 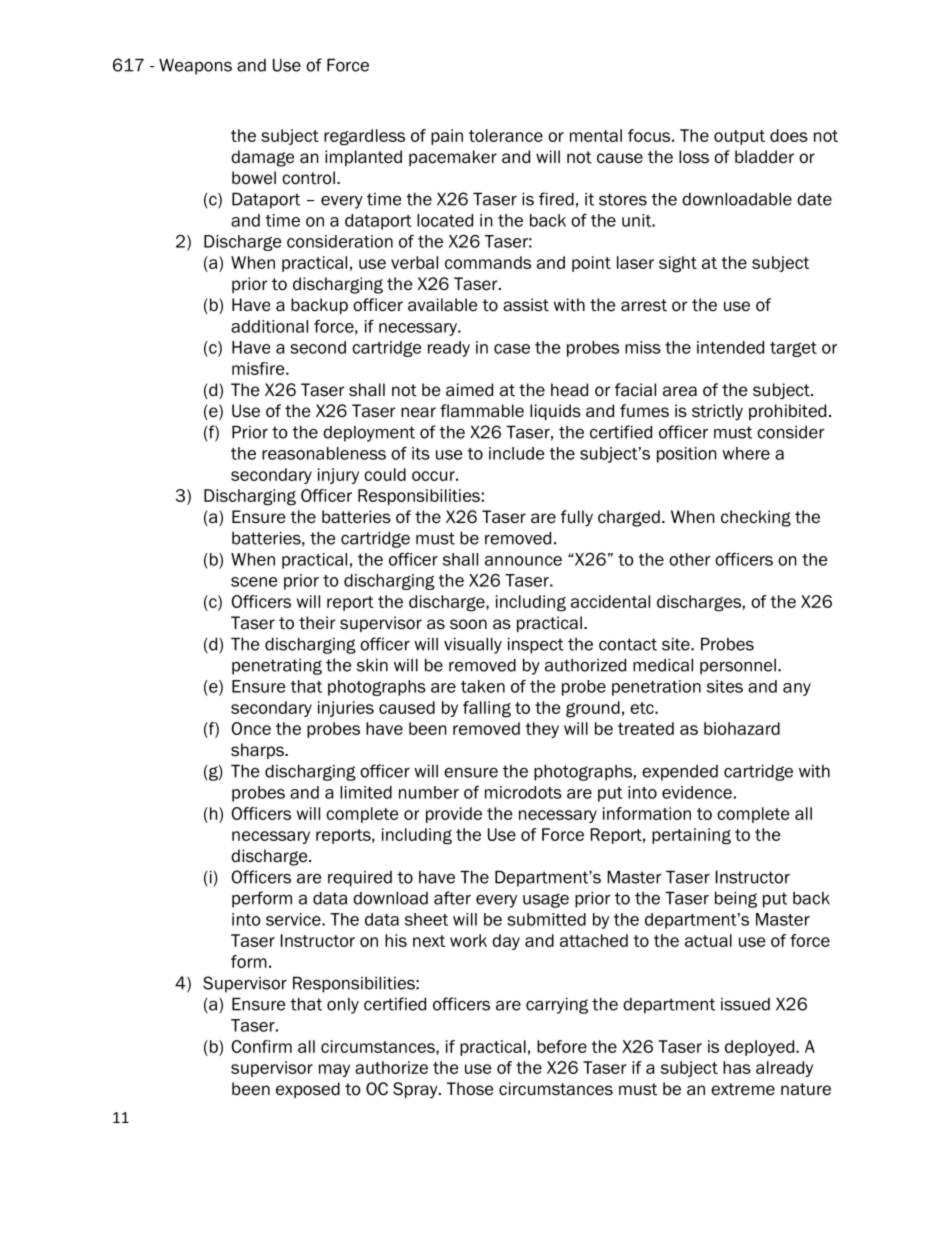 I want to click on damage, so click(x=262, y=158).
